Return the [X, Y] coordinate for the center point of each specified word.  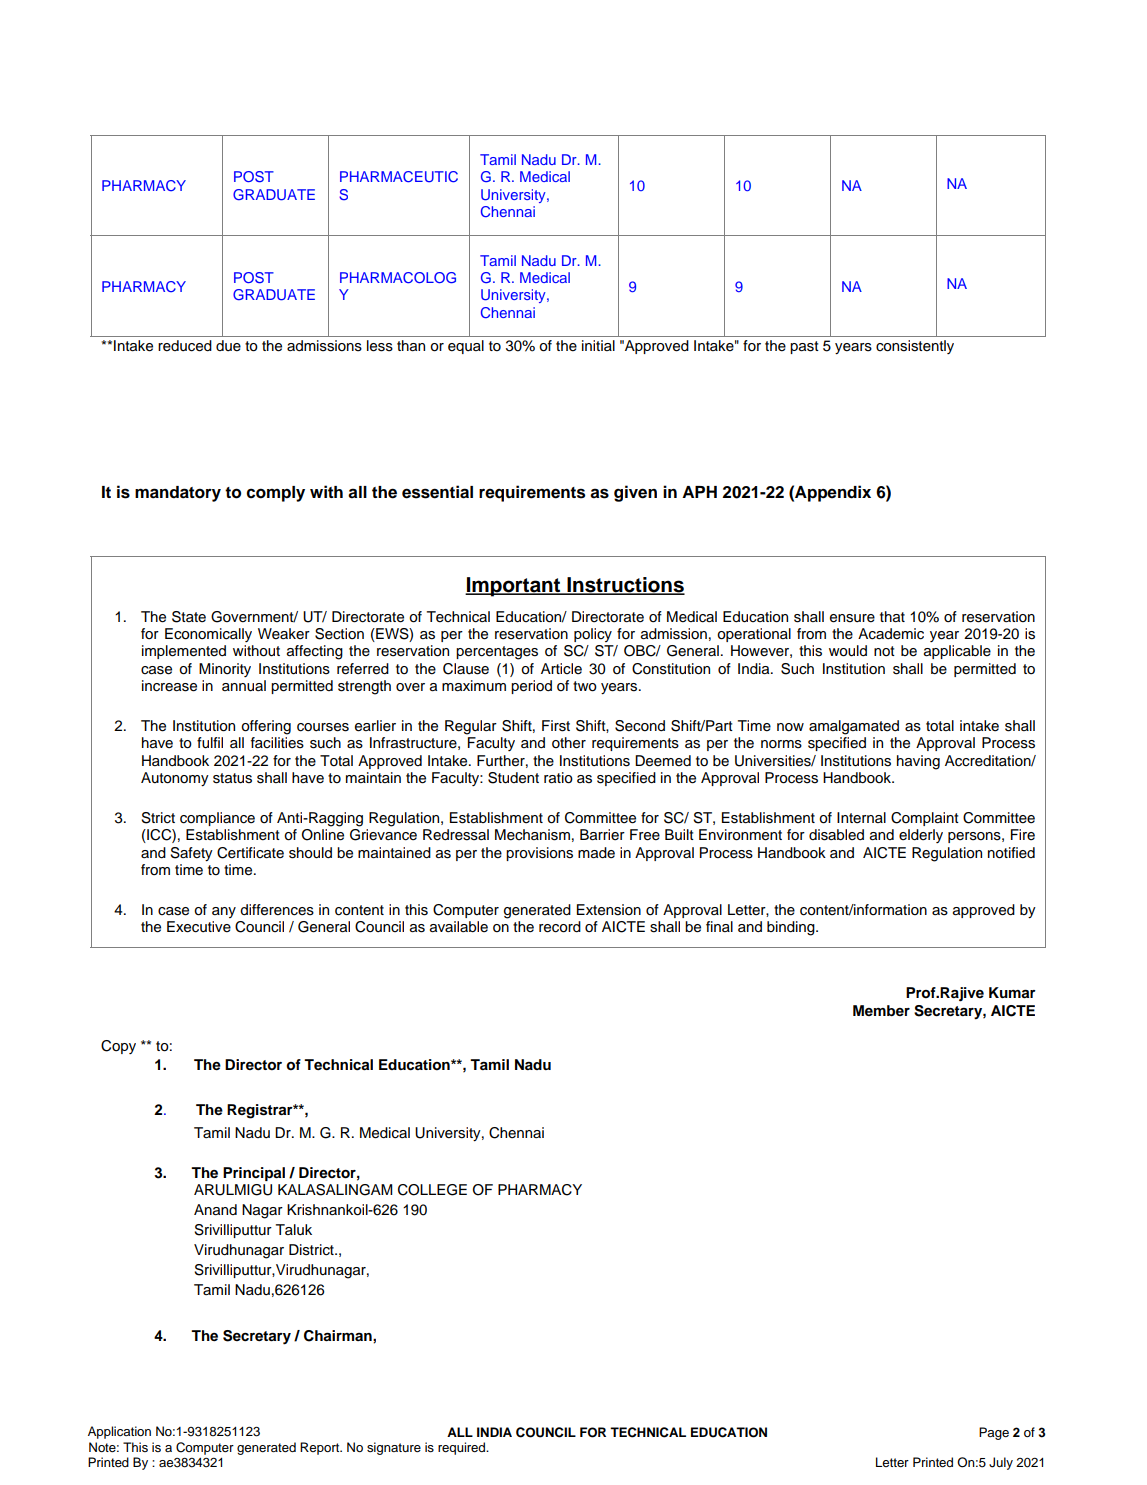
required [463, 1448]
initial [598, 345]
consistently [915, 347]
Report [321, 1448]
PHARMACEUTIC [399, 177]
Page [994, 1433]
